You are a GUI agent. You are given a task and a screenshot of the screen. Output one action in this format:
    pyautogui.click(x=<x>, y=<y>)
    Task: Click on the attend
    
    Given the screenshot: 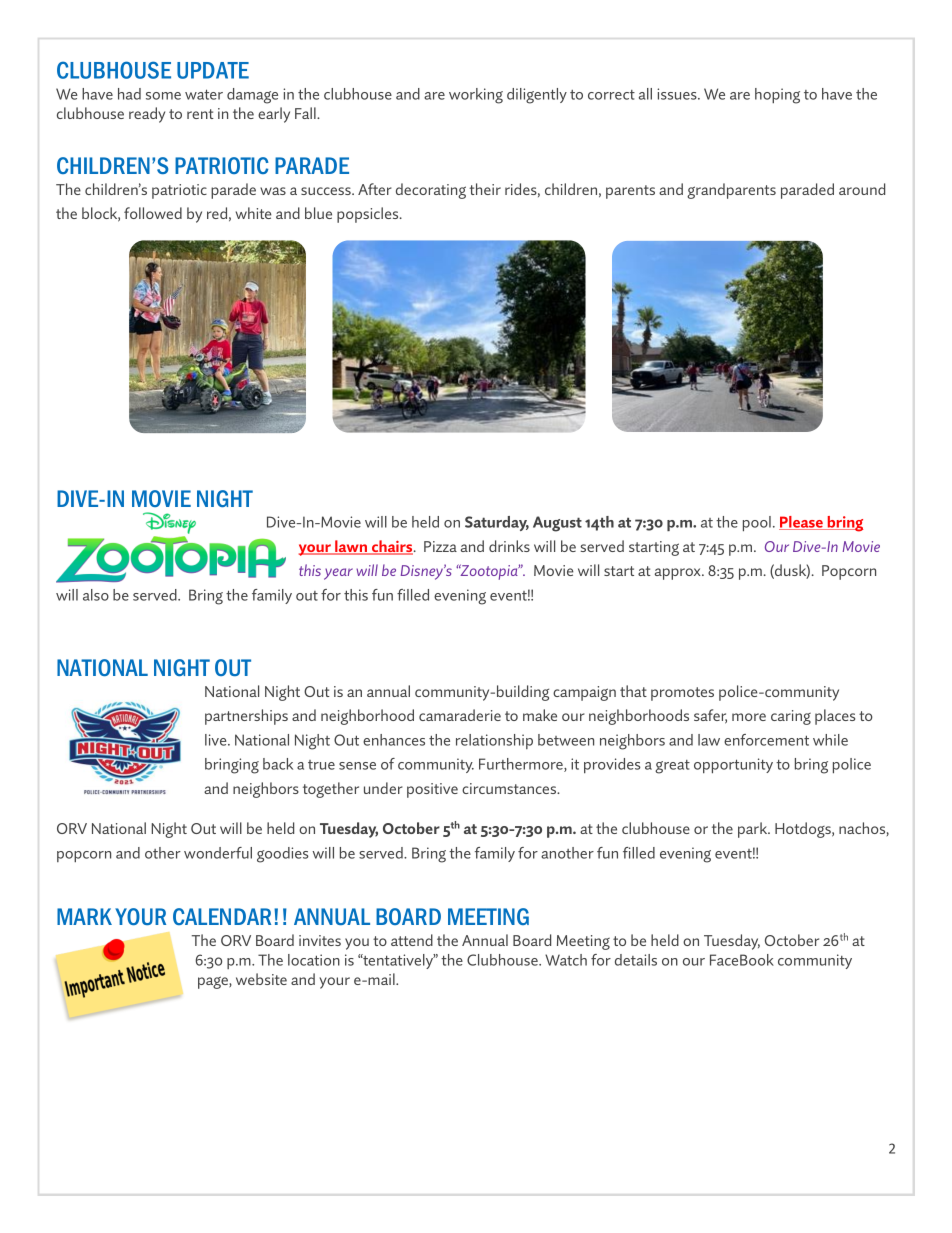 What is the action you would take?
    pyautogui.click(x=412, y=940)
